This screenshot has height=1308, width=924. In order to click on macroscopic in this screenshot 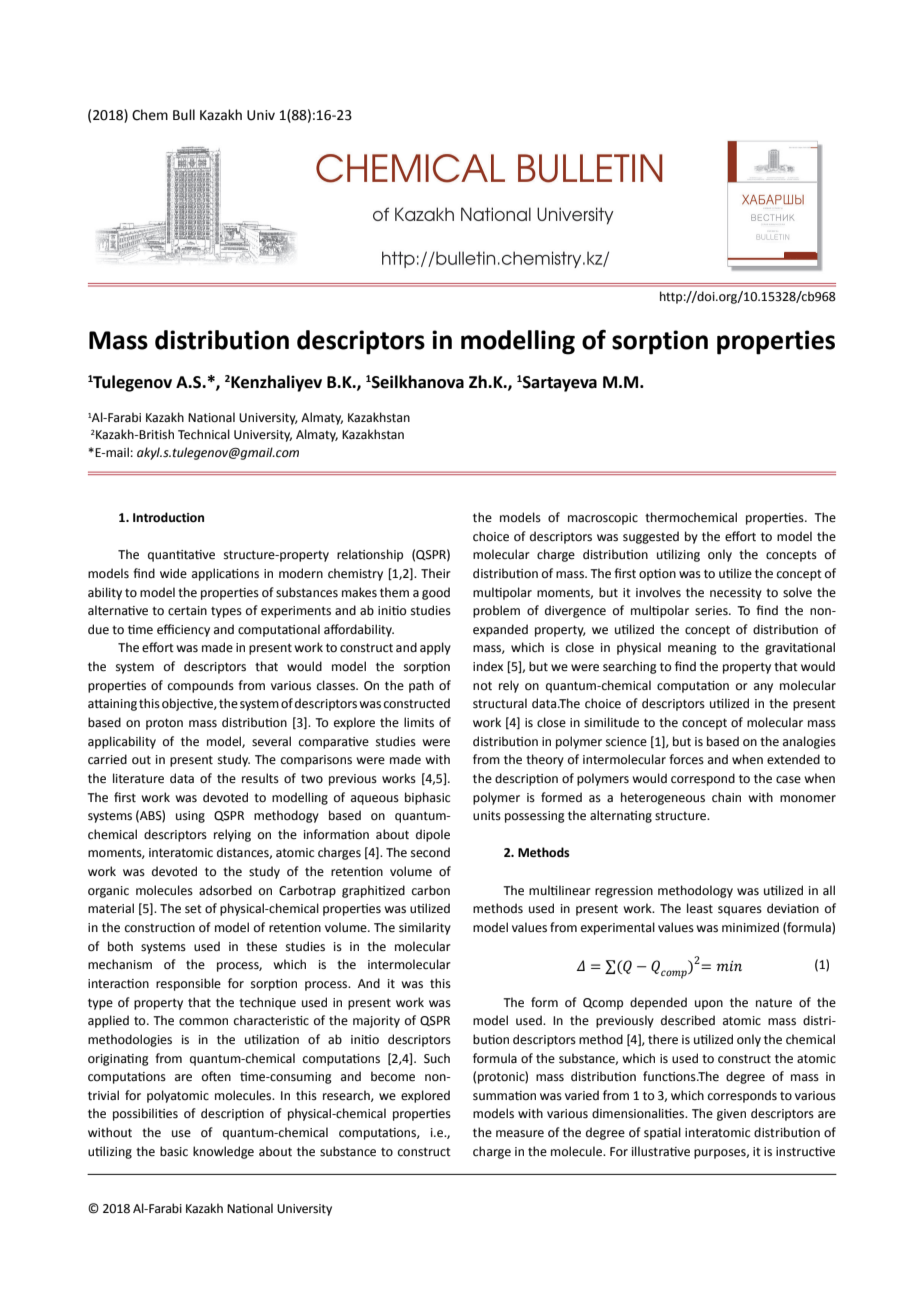, I will do `click(603, 519)`.
